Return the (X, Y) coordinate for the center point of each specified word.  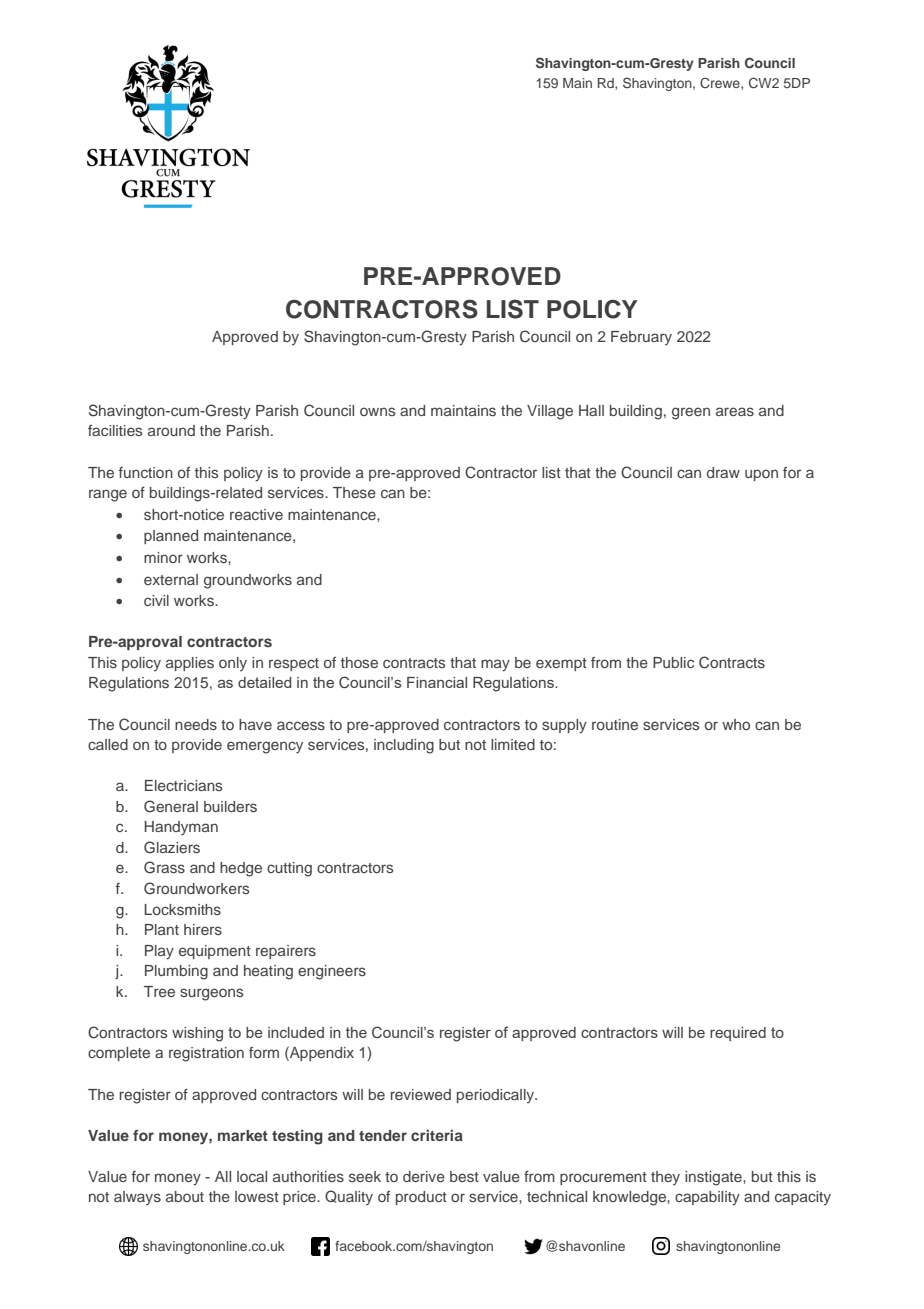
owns (377, 411)
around (171, 430)
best (464, 1176)
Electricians (183, 785)
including (404, 746)
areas (735, 411)
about (185, 1196)
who (736, 724)
